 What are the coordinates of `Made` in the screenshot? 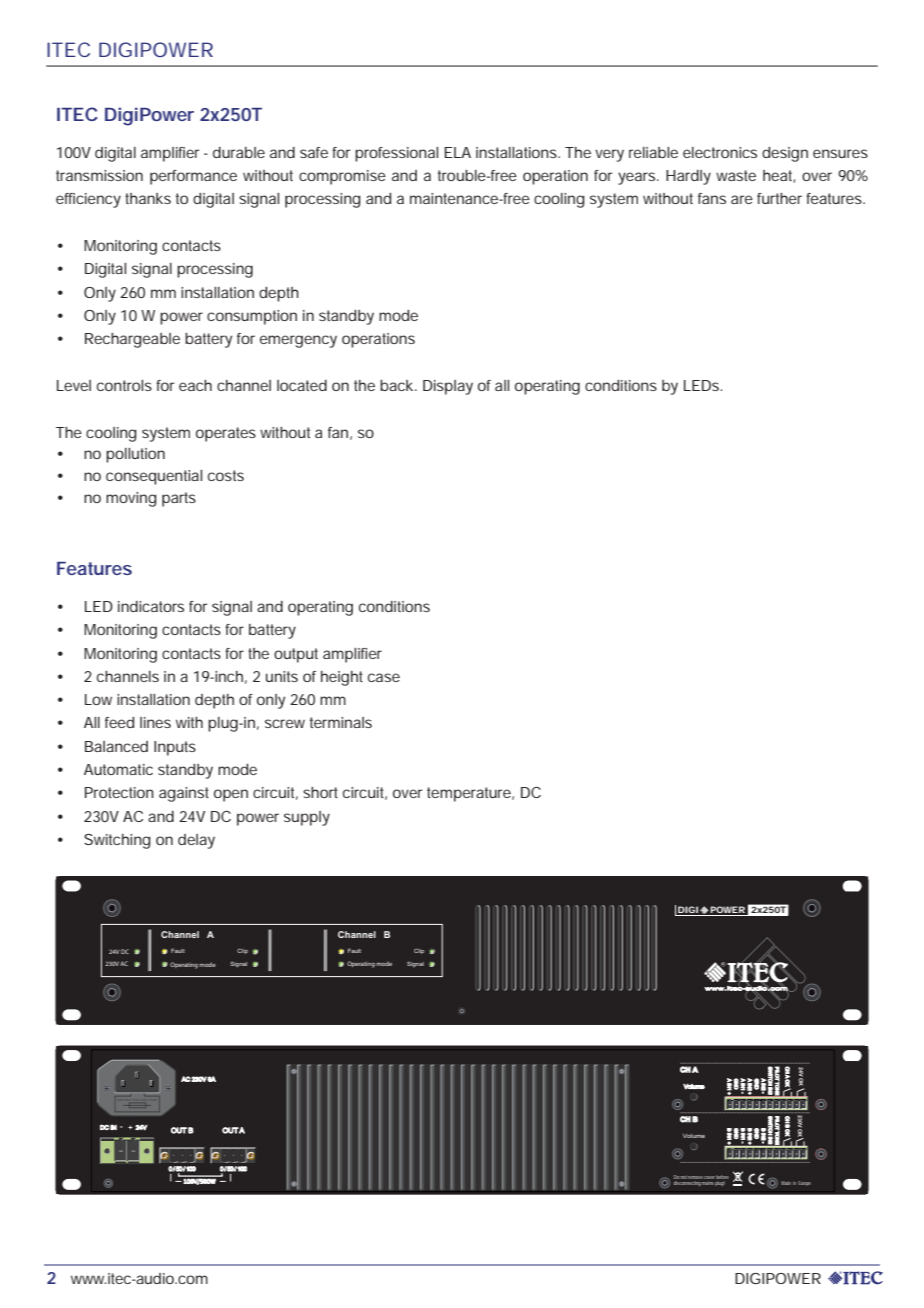 It's located at (786, 1183).
